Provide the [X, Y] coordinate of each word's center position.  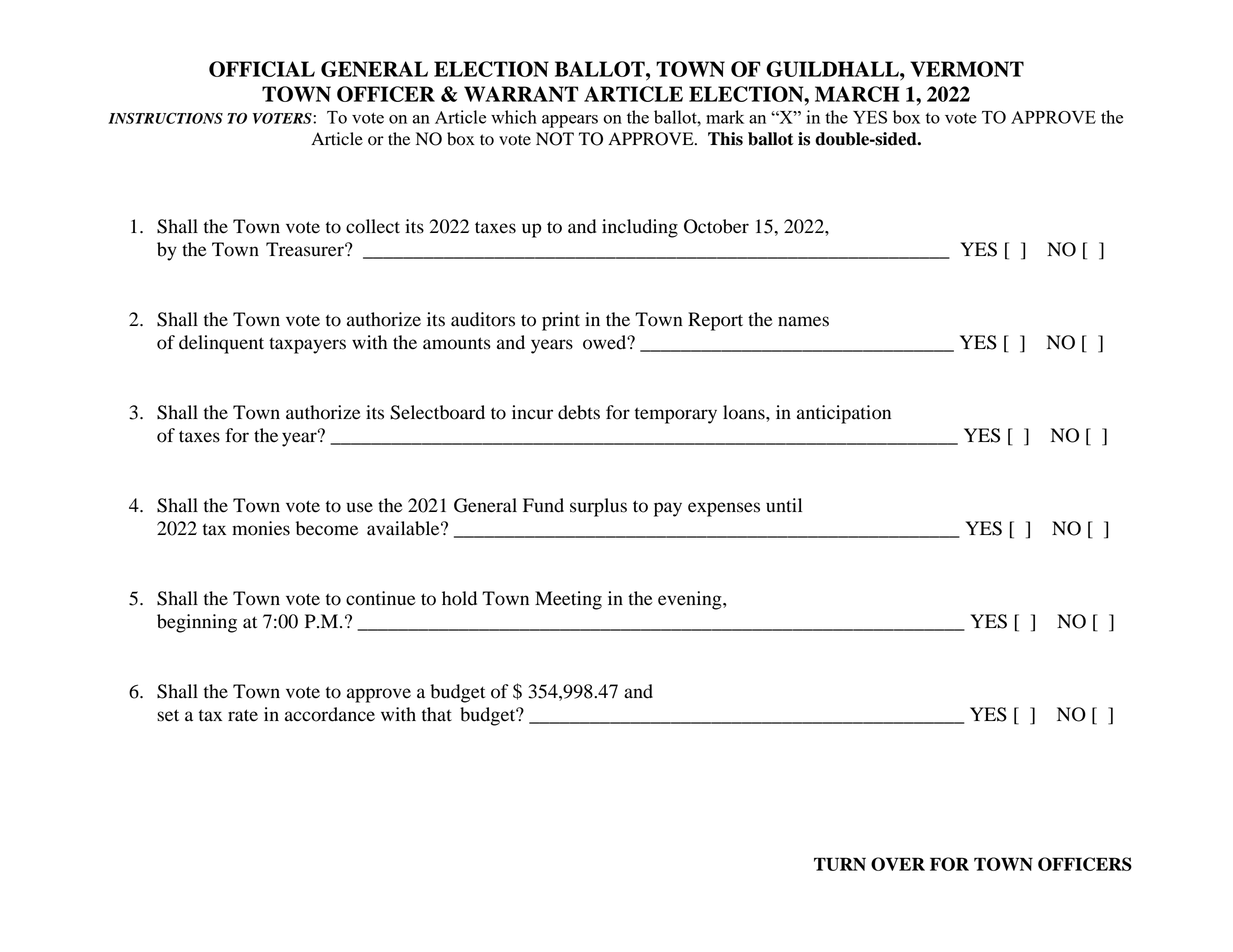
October [716, 226]
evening [691, 600]
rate [243, 715]
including [640, 228]
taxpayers [307, 346]
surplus [598, 507]
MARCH [857, 94]
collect [373, 226]
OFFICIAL [262, 69]
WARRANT [521, 94]
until [784, 505]
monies [261, 528]
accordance [330, 714]
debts [579, 412]
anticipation [844, 414]
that [437, 714]
